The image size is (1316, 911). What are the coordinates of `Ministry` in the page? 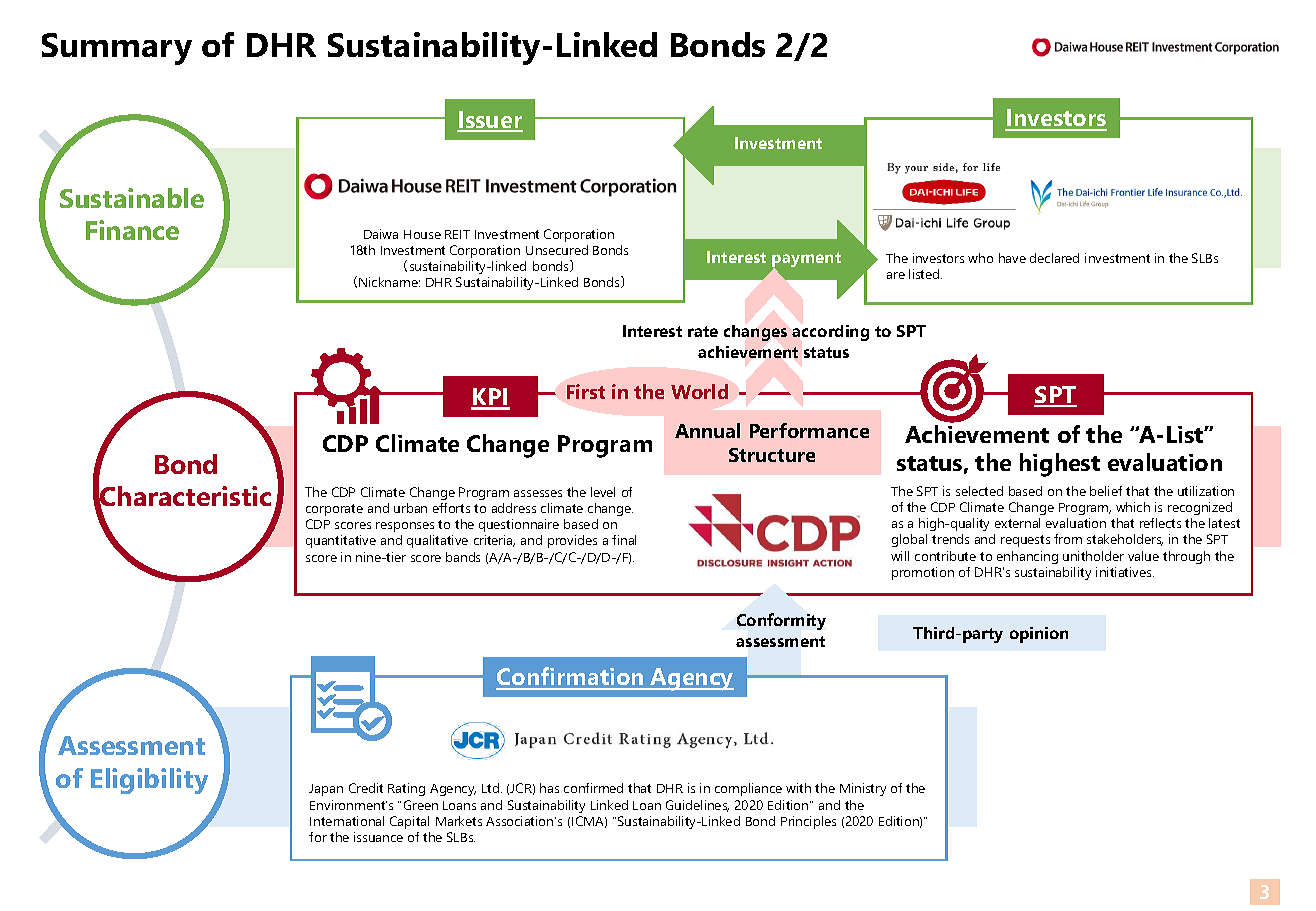 It's located at (863, 789).
